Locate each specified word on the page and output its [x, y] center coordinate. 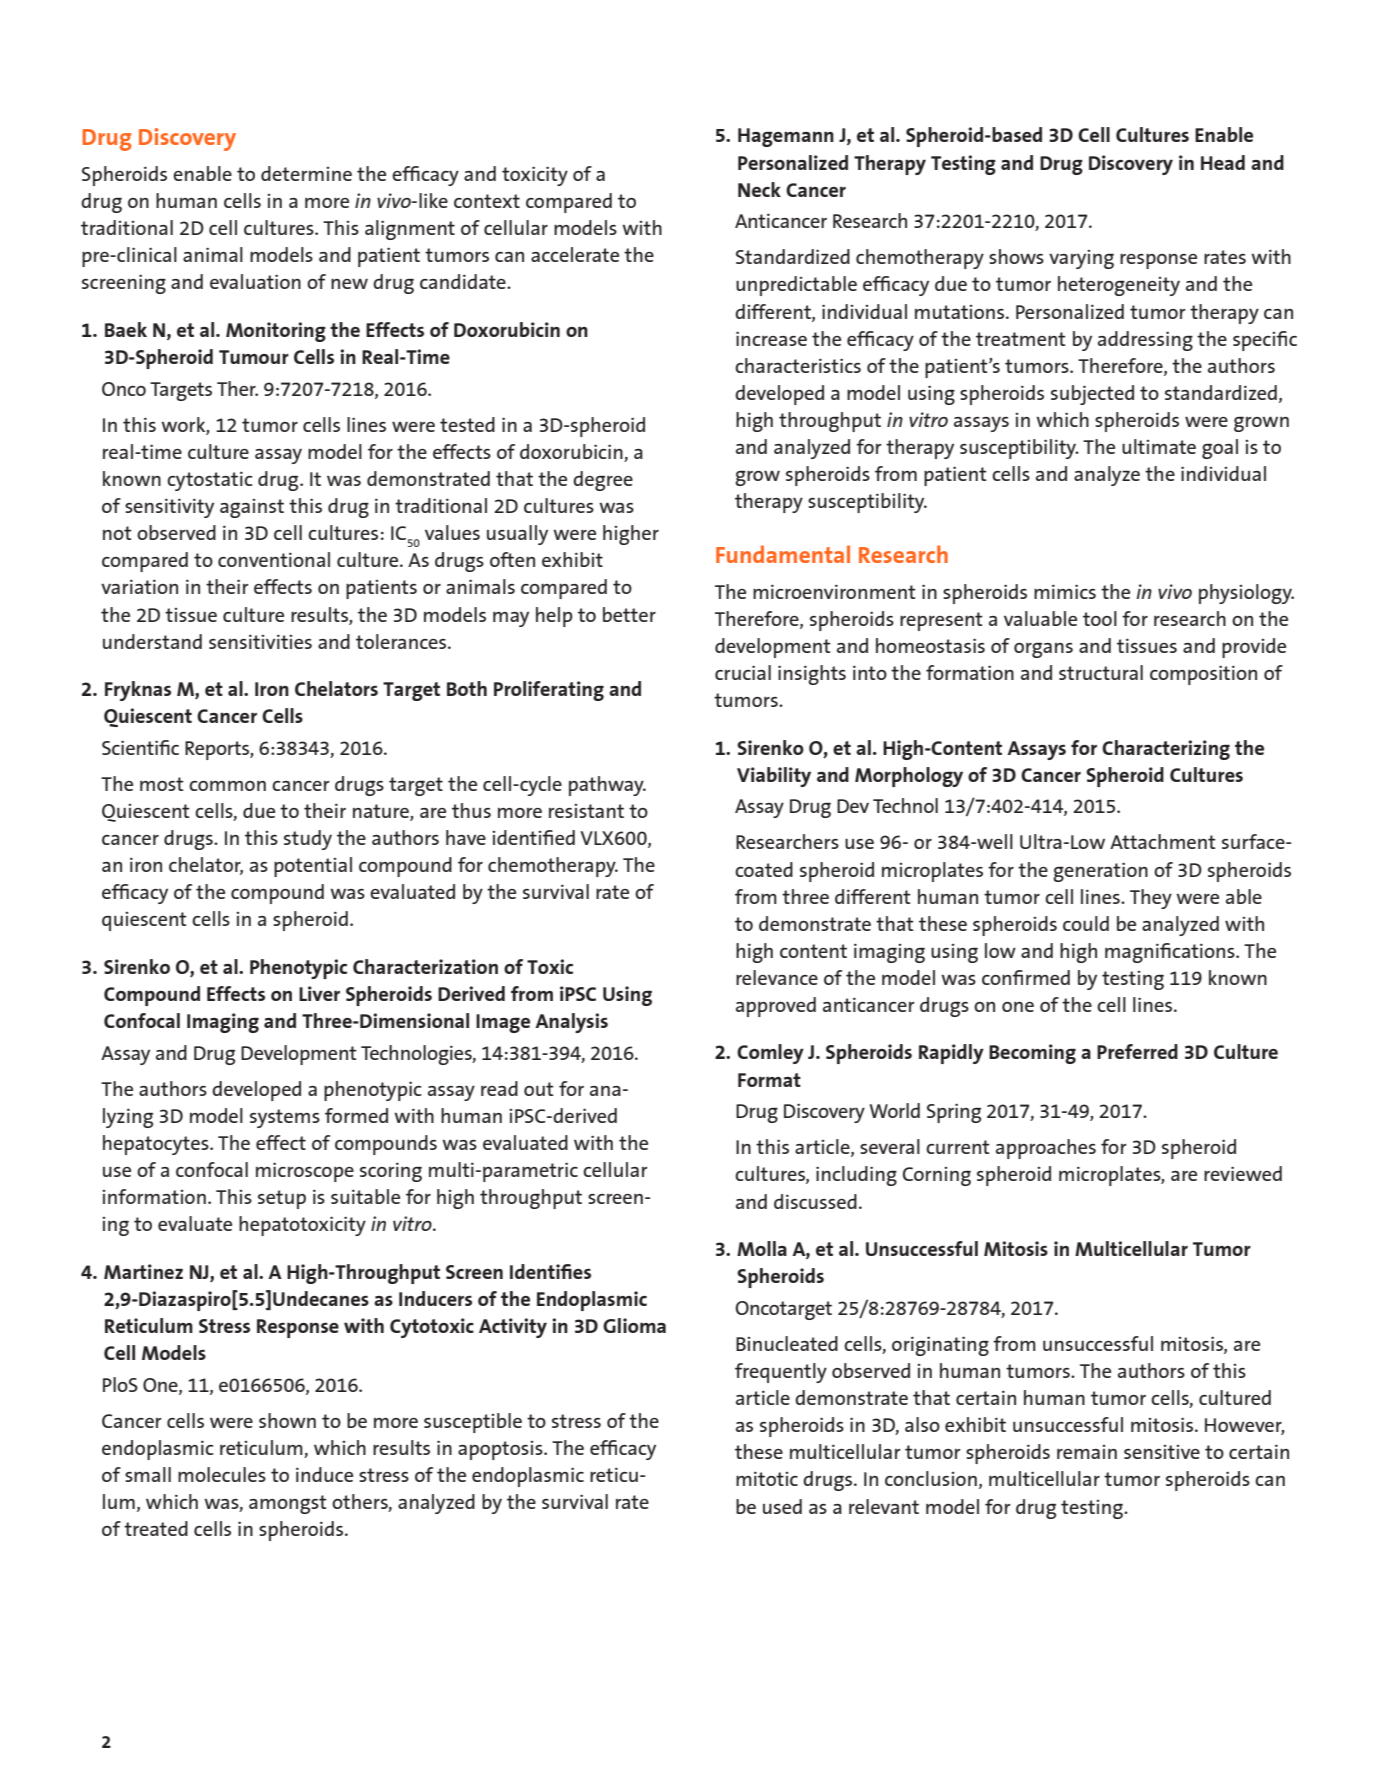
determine [306, 173]
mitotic [767, 1478]
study [308, 840]
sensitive [1162, 1452]
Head [1223, 162]
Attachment [1163, 841]
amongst [288, 1504]
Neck [759, 189]
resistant [586, 811]
